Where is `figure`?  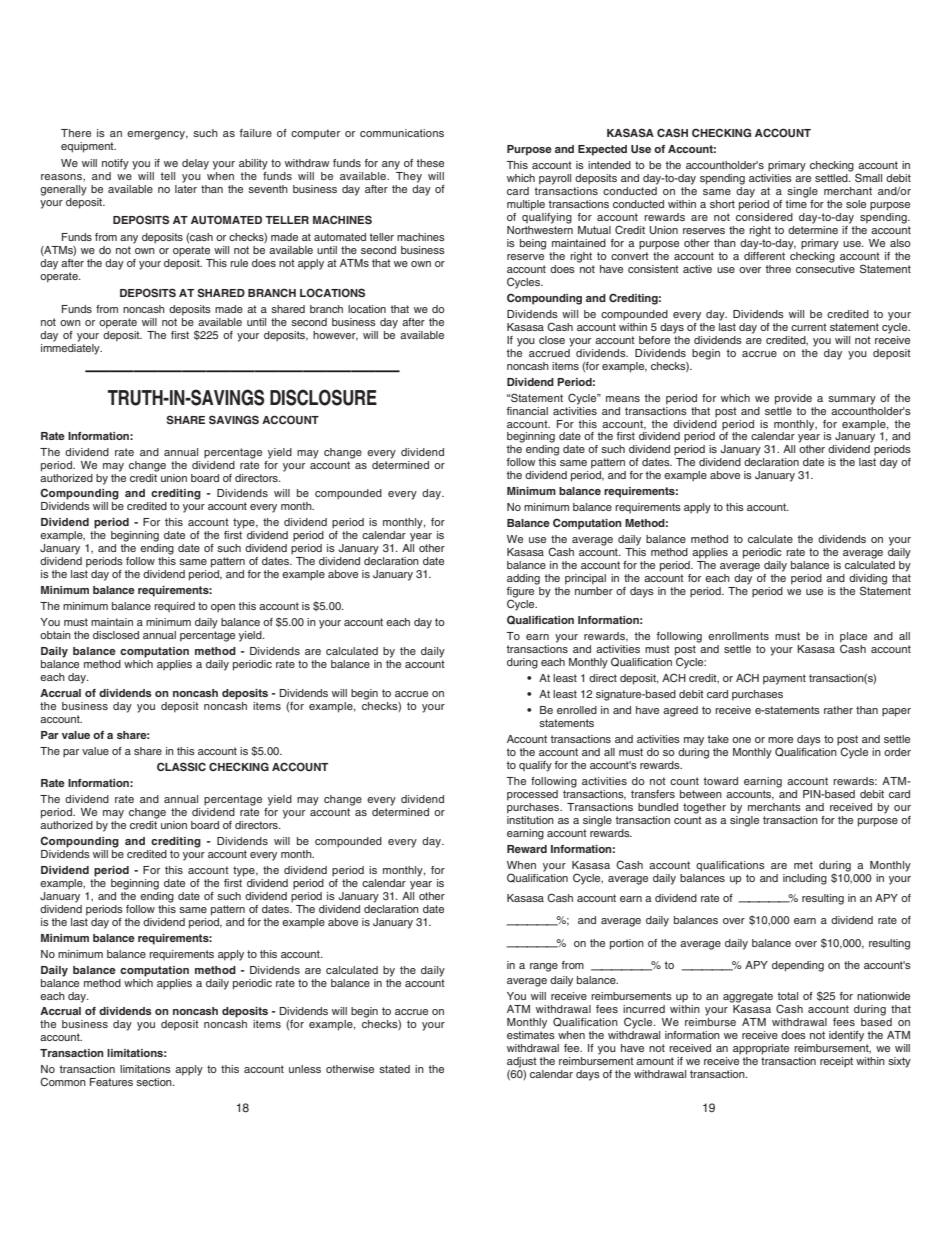
figure is located at coordinates (520, 593).
